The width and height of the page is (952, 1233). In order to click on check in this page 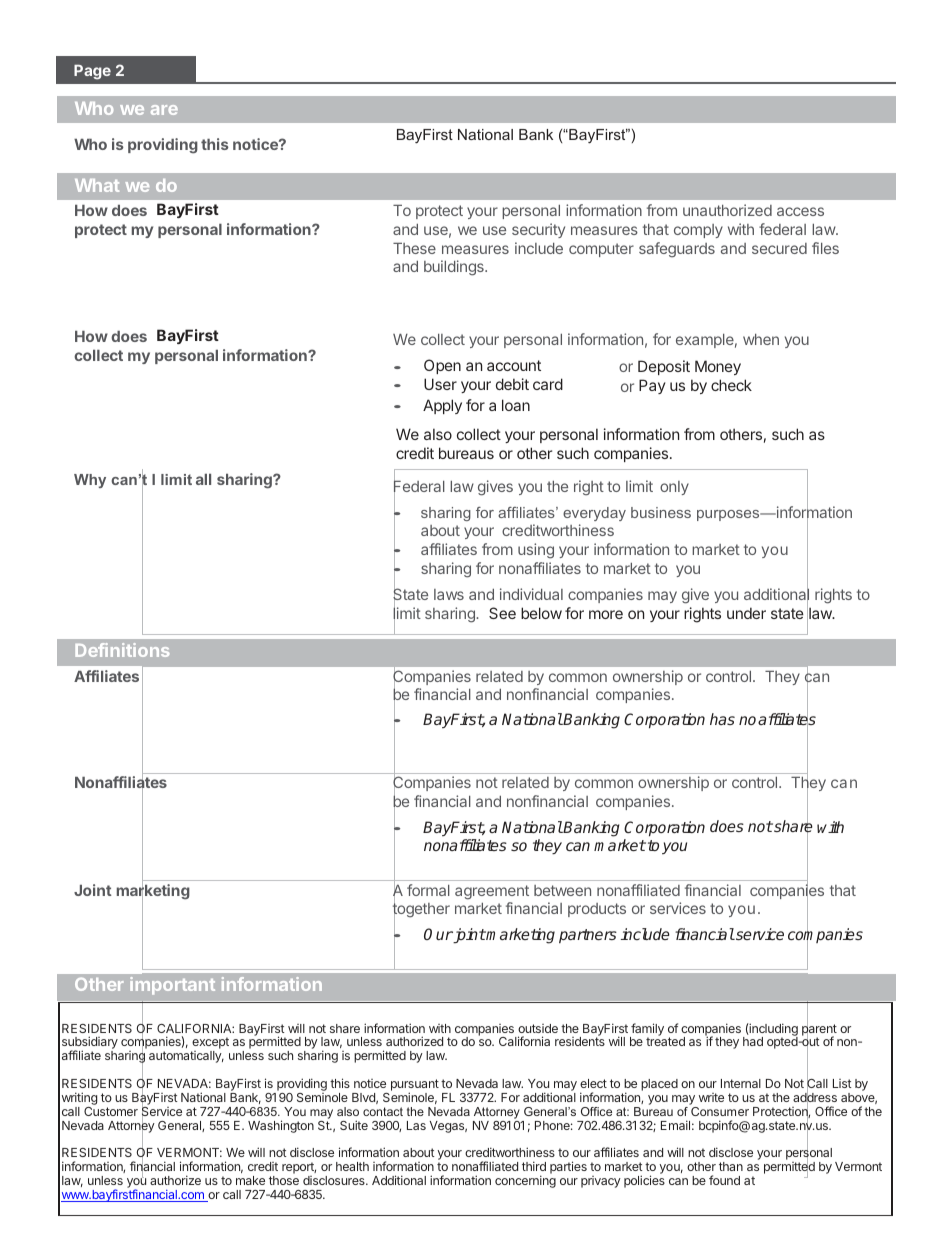, I will do `click(731, 385)`.
